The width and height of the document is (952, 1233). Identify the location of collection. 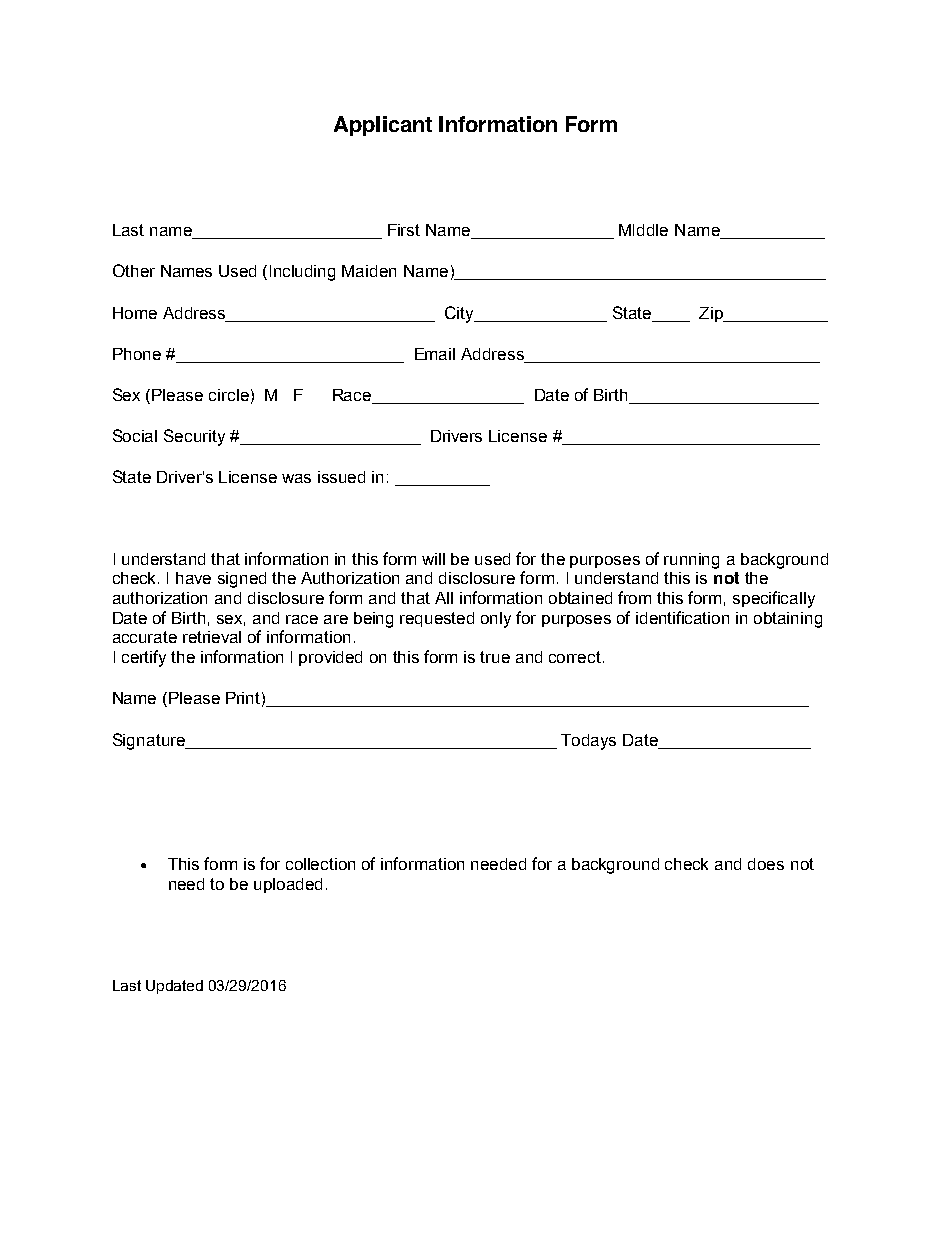
(320, 864).
